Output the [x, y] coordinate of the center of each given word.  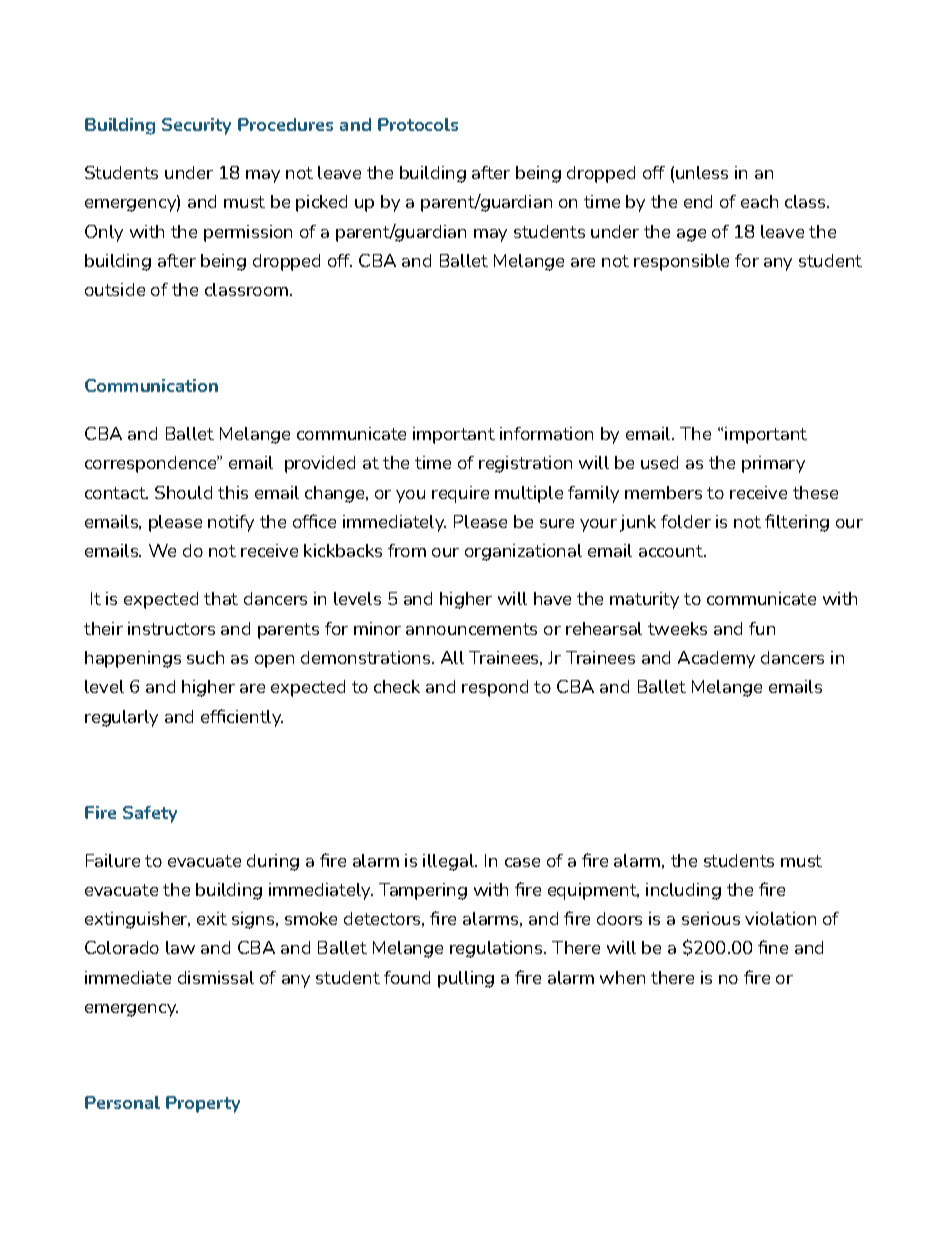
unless [702, 172]
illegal [449, 862]
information [546, 433]
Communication [151, 385]
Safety [150, 814]
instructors [171, 628]
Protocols [418, 124]
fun [762, 628]
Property [203, 1104]
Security [196, 126]
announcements [471, 629]
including [683, 891]
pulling [466, 979]
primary [773, 464]
